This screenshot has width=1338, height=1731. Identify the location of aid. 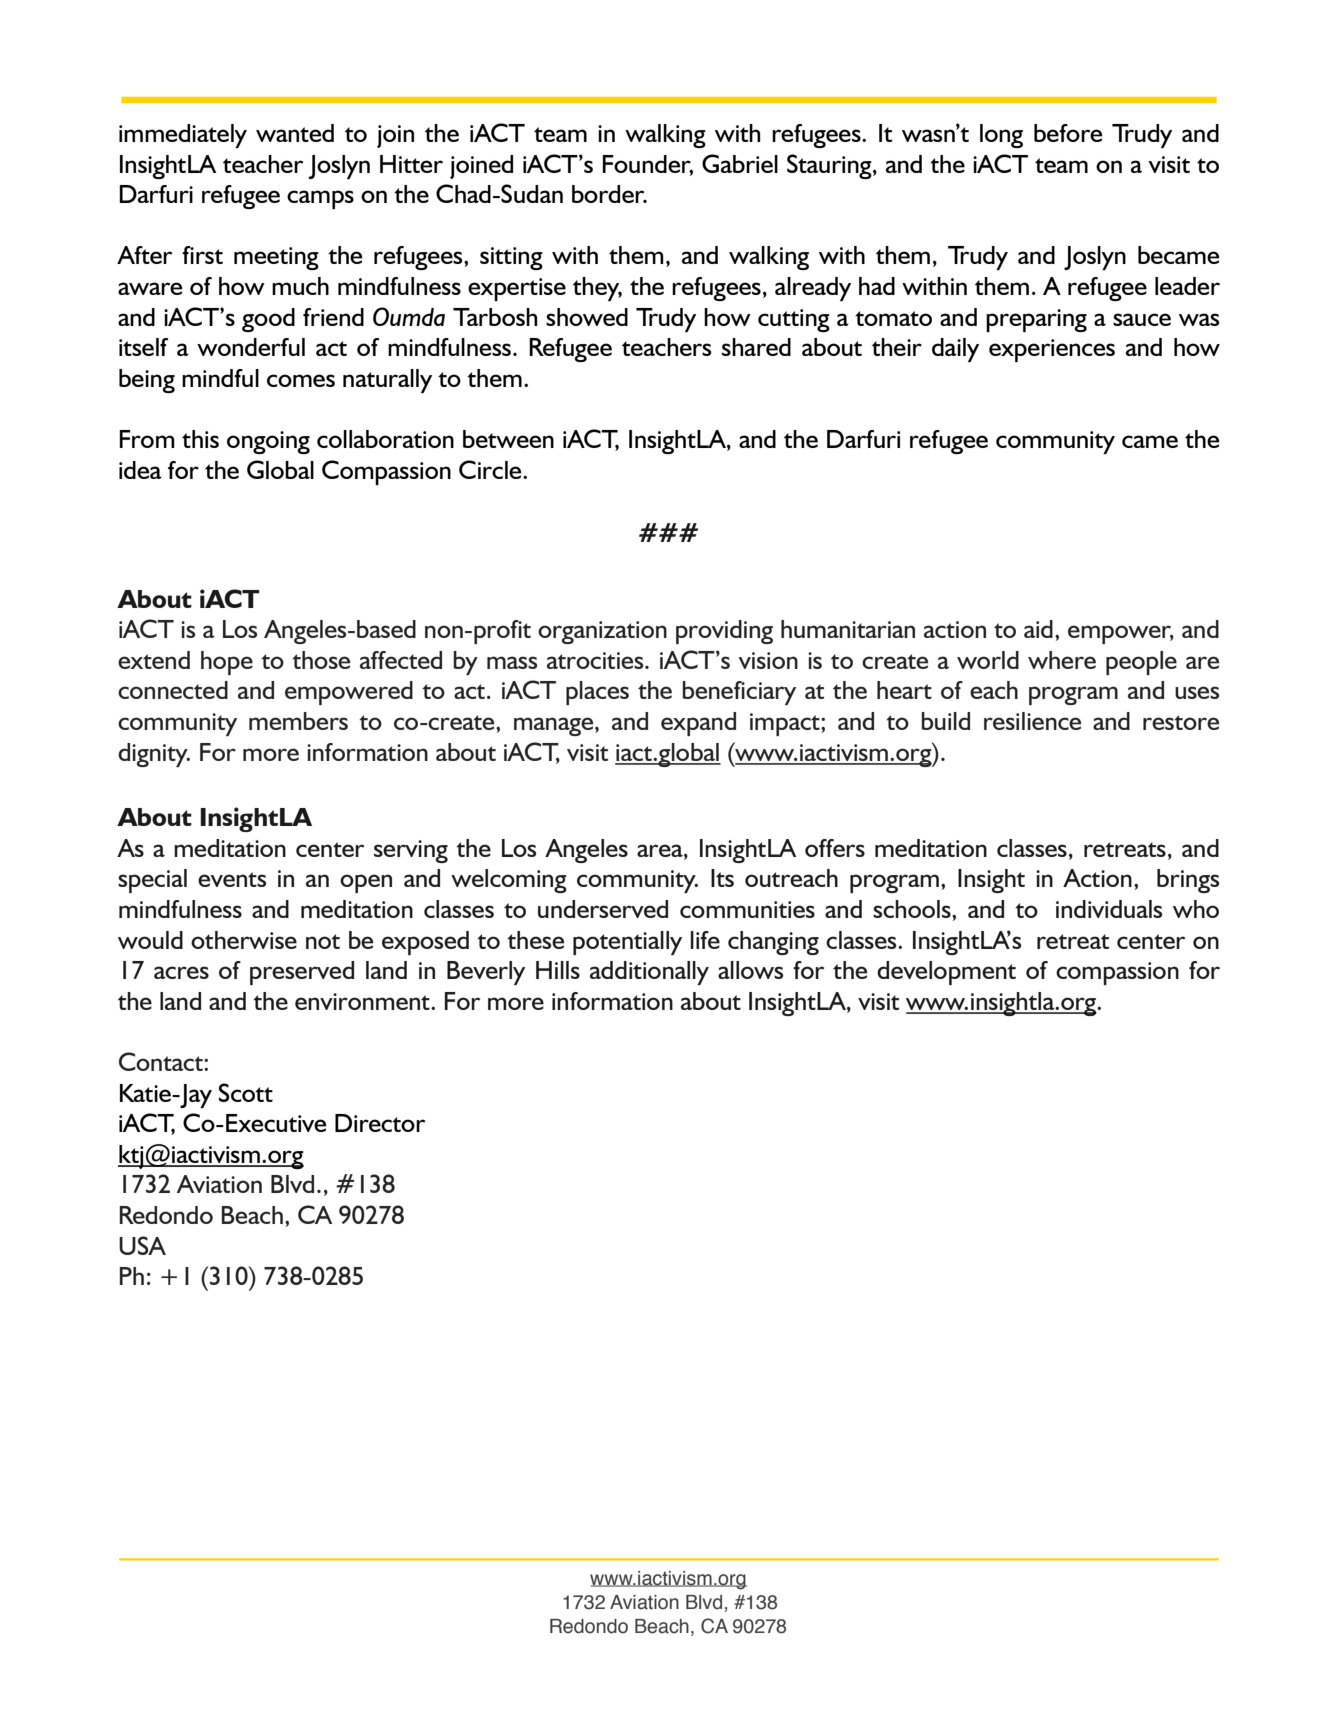
(1038, 629).
